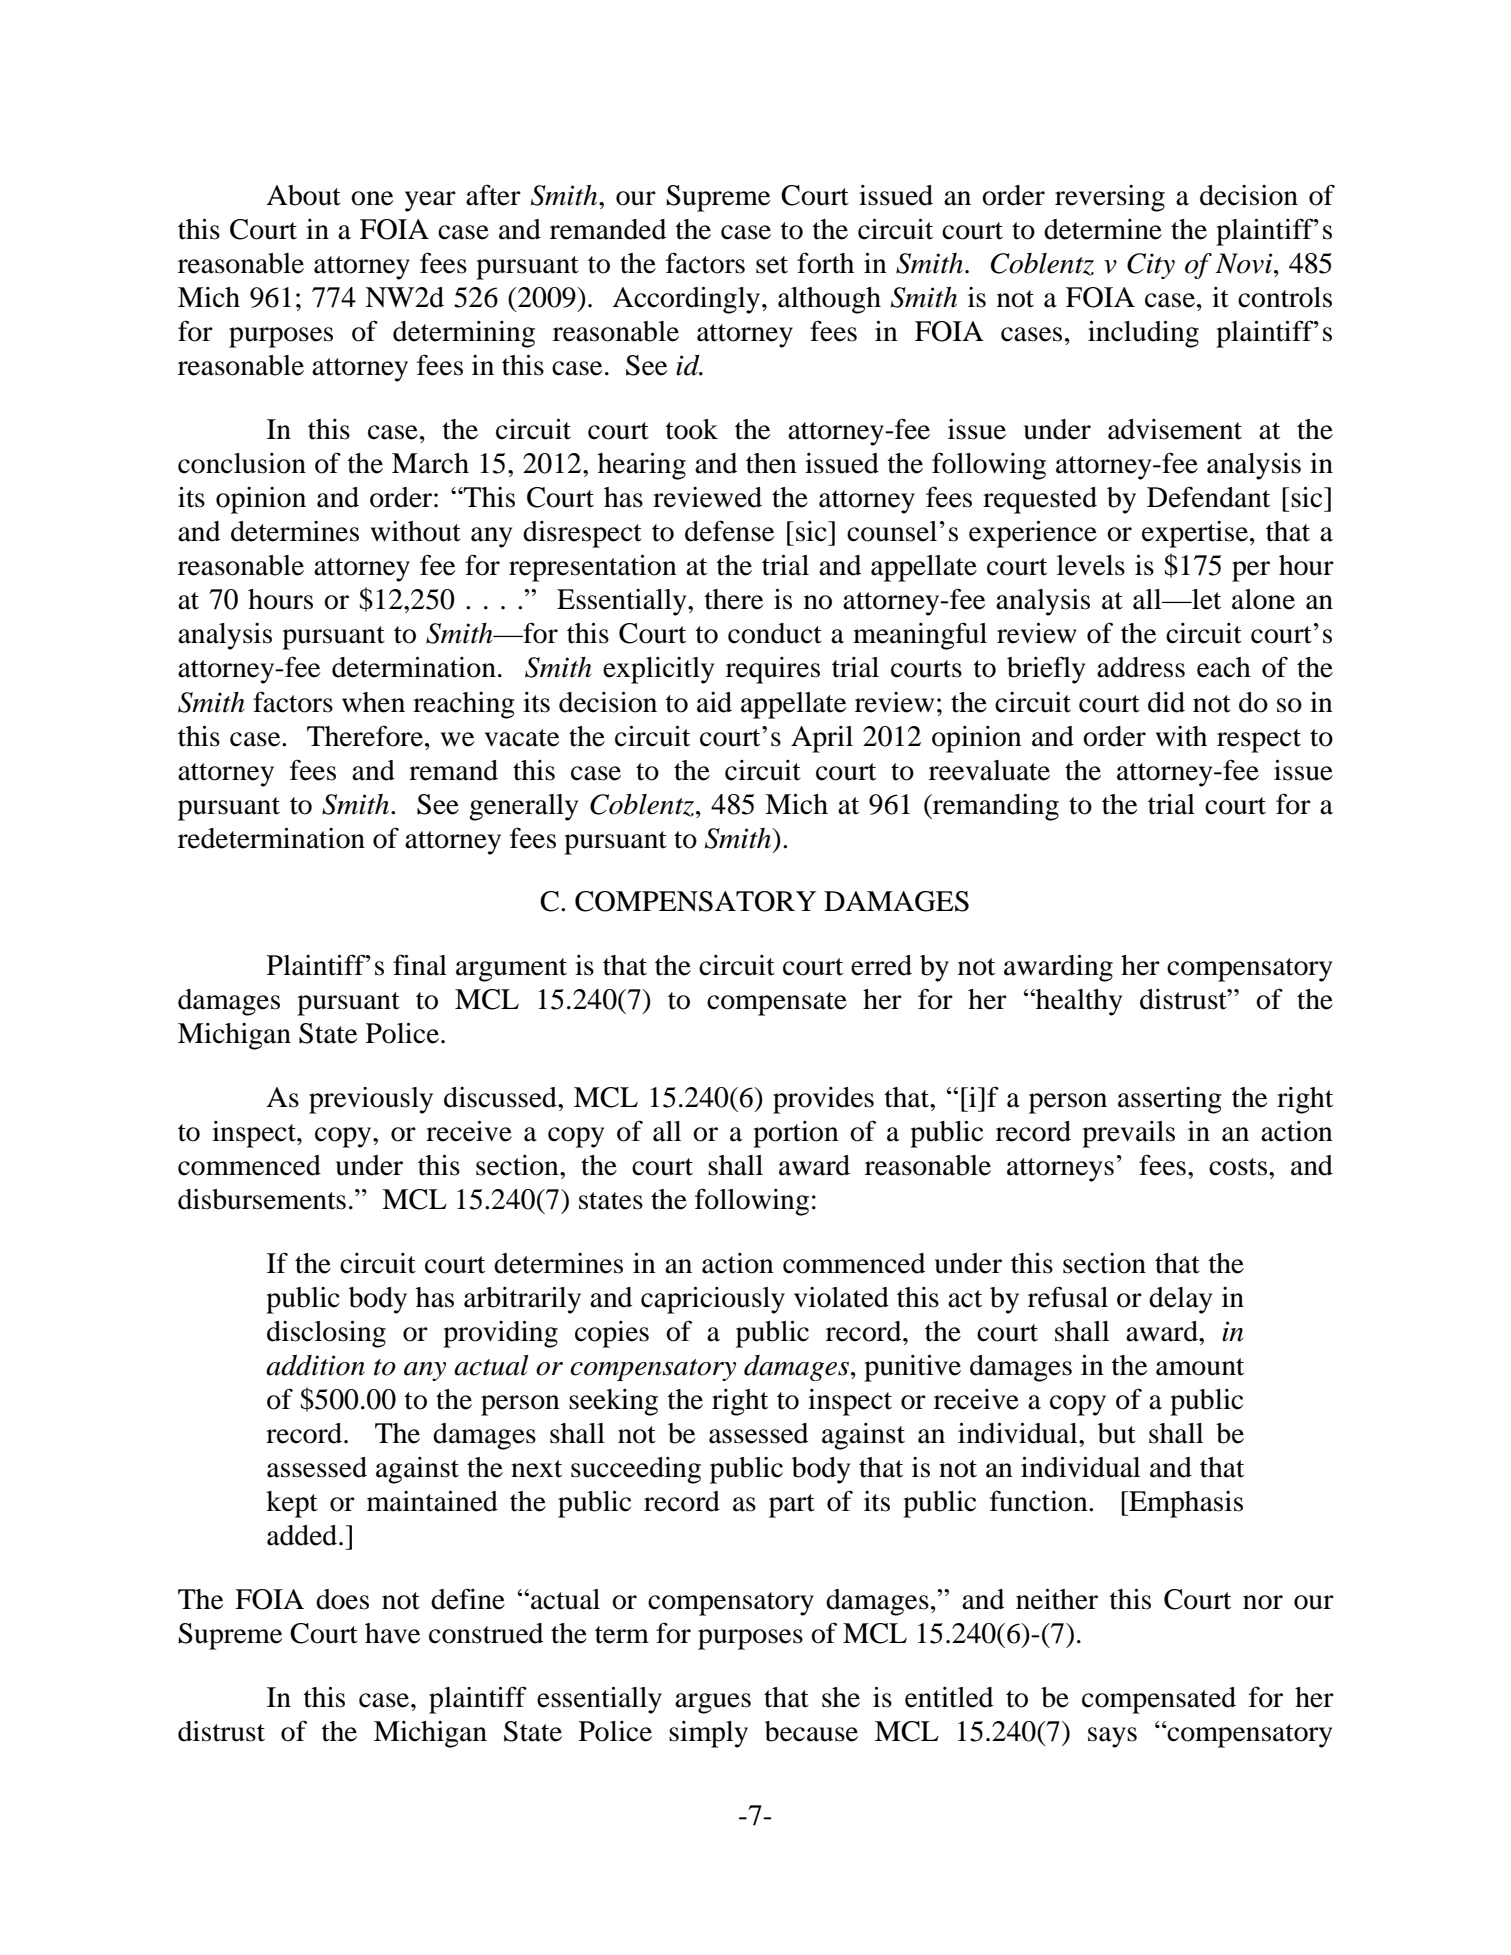 The image size is (1511, 1955). What do you see at coordinates (373, 702) in the document?
I see `when` at bounding box center [373, 702].
